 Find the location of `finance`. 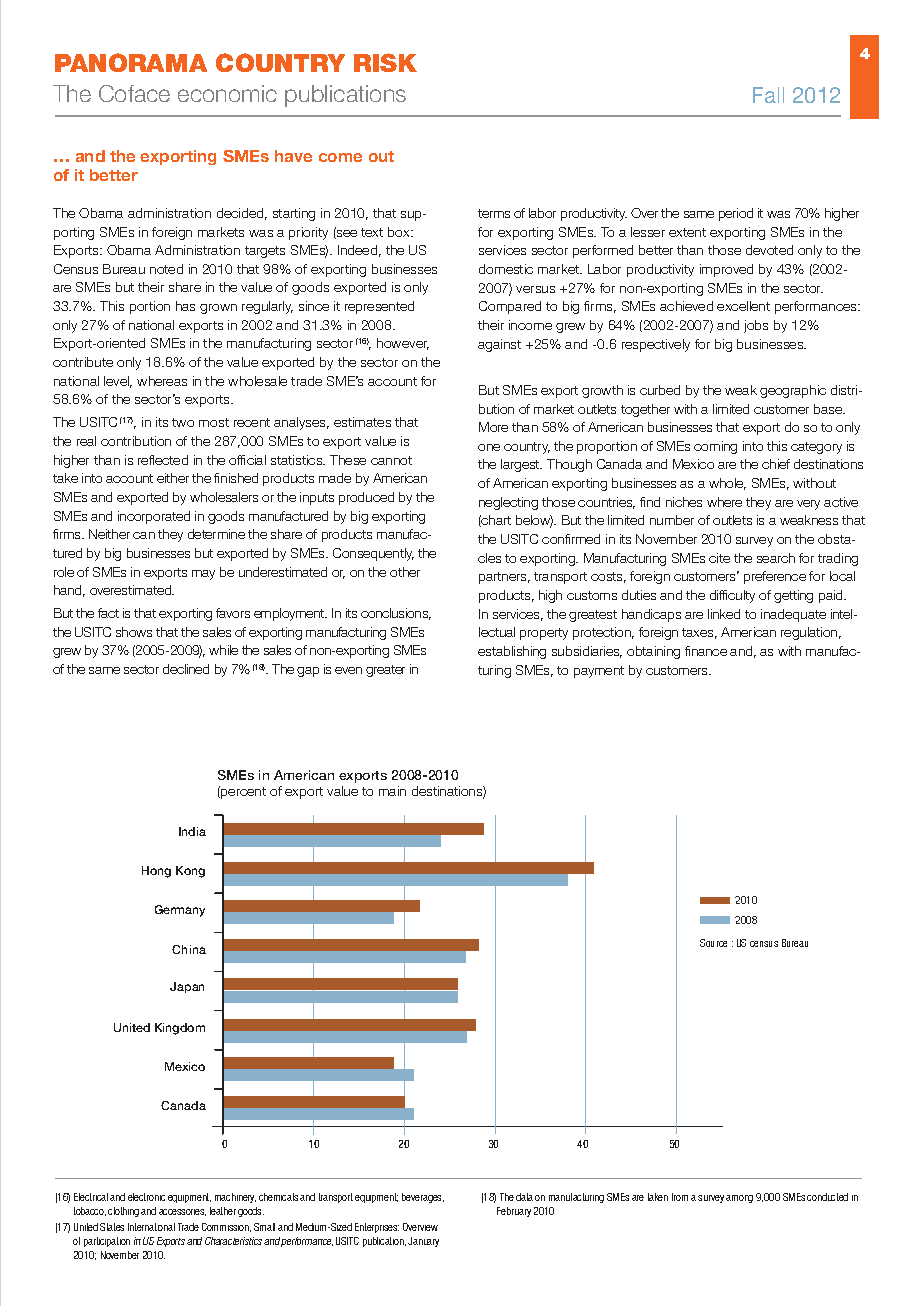

finance is located at coordinates (706, 651).
